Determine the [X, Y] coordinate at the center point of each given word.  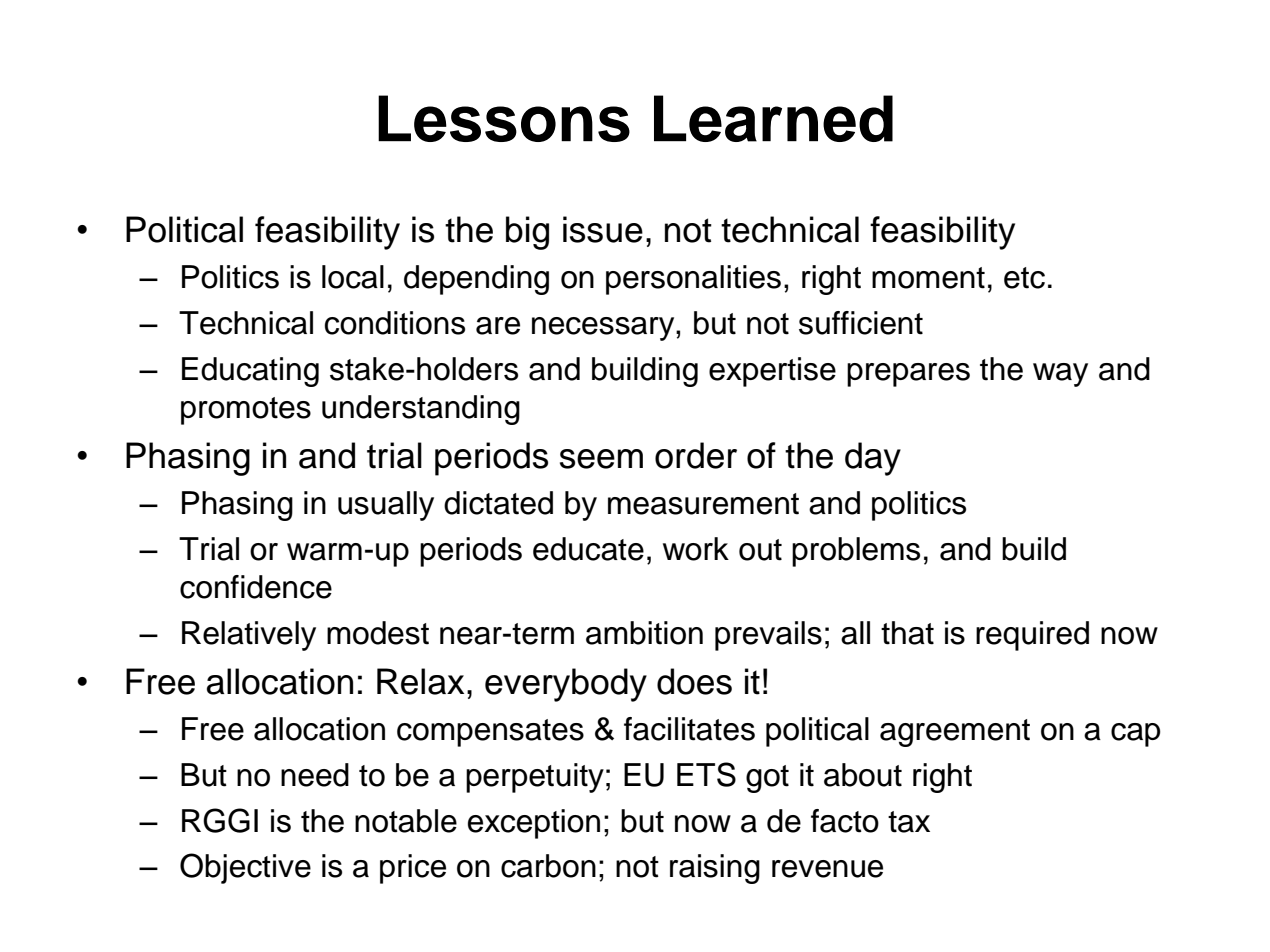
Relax [420, 681]
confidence [256, 587]
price [413, 869]
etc [1024, 278]
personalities [693, 280]
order [696, 455]
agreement [955, 733]
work [696, 549]
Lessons [504, 118]
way [1060, 375]
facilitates [689, 729]
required [1032, 636]
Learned [773, 118]
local [353, 277]
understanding [421, 410]
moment [928, 278]
